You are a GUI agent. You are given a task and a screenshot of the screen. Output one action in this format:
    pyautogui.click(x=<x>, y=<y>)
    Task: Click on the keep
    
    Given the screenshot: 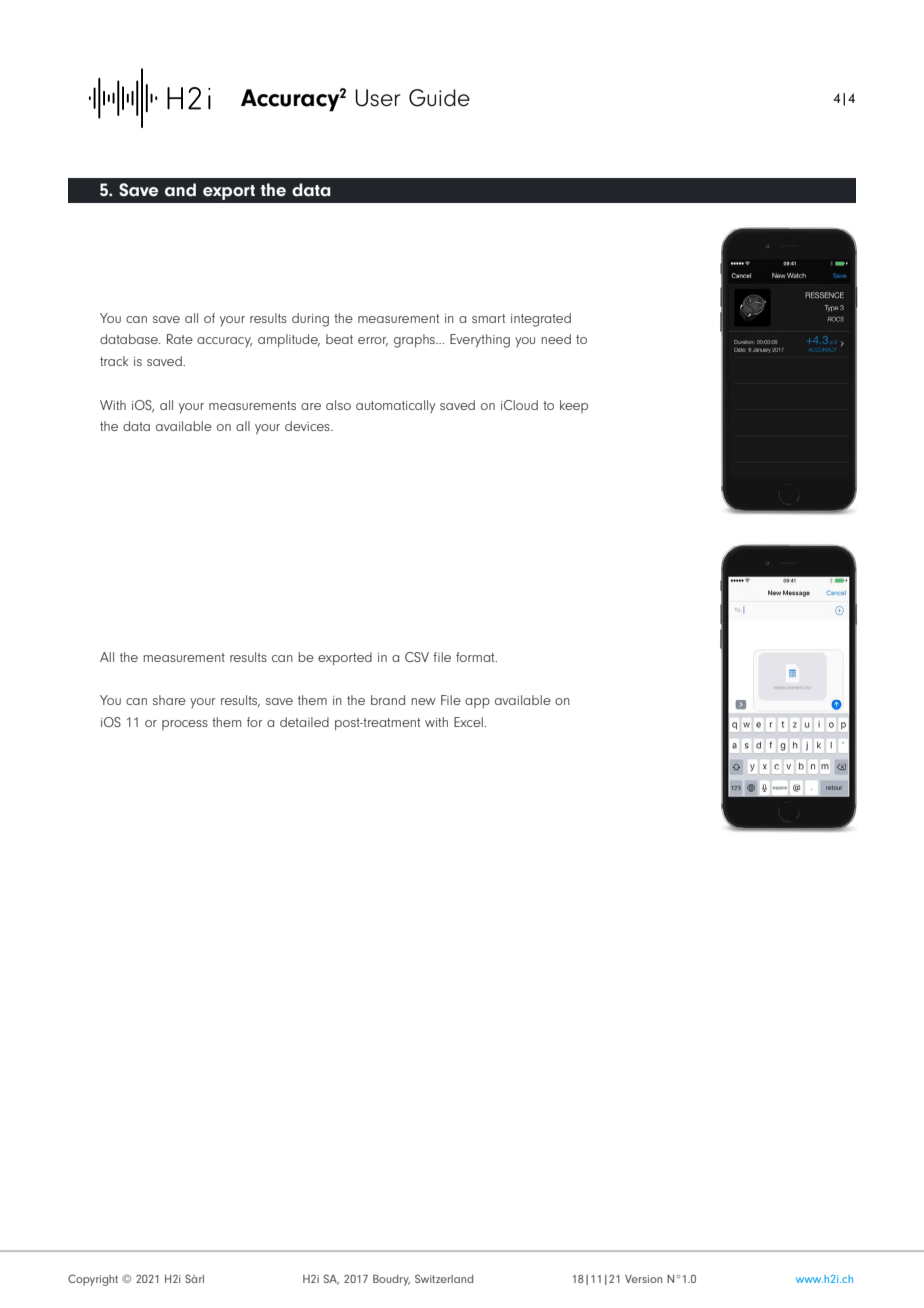 What is the action you would take?
    pyautogui.click(x=574, y=406)
